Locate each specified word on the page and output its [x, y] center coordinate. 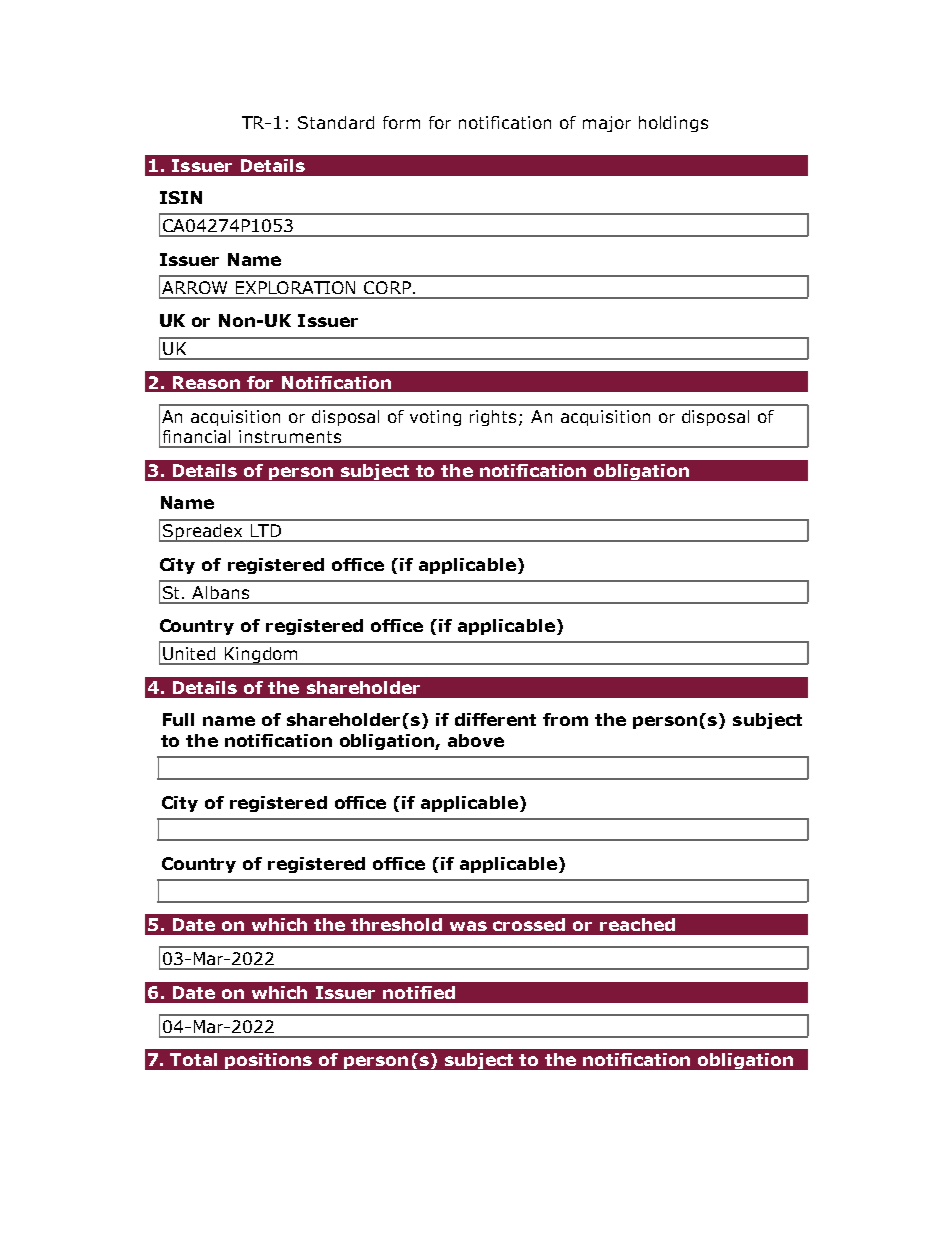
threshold [396, 924]
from [565, 719]
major [607, 124]
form [401, 122]
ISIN [181, 197]
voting [435, 418]
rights [495, 418]
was [468, 926]
